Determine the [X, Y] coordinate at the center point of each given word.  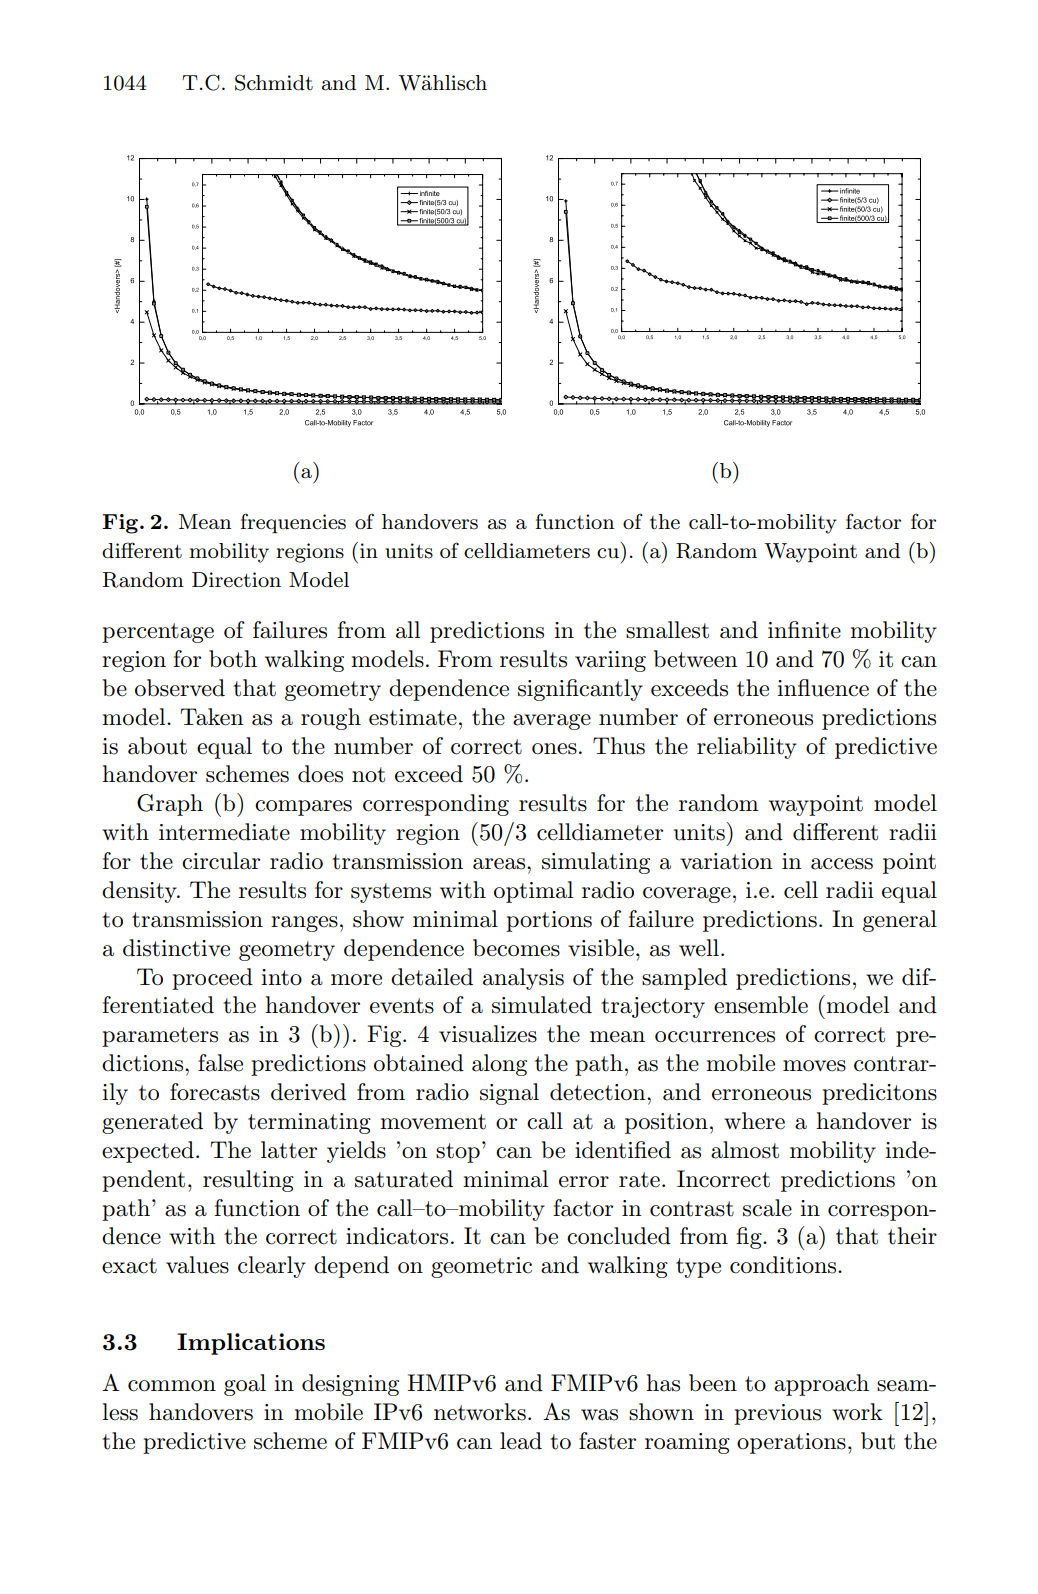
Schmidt [274, 82]
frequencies [293, 523]
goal [245, 1385]
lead [521, 1441]
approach [821, 1385]
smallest [667, 630]
